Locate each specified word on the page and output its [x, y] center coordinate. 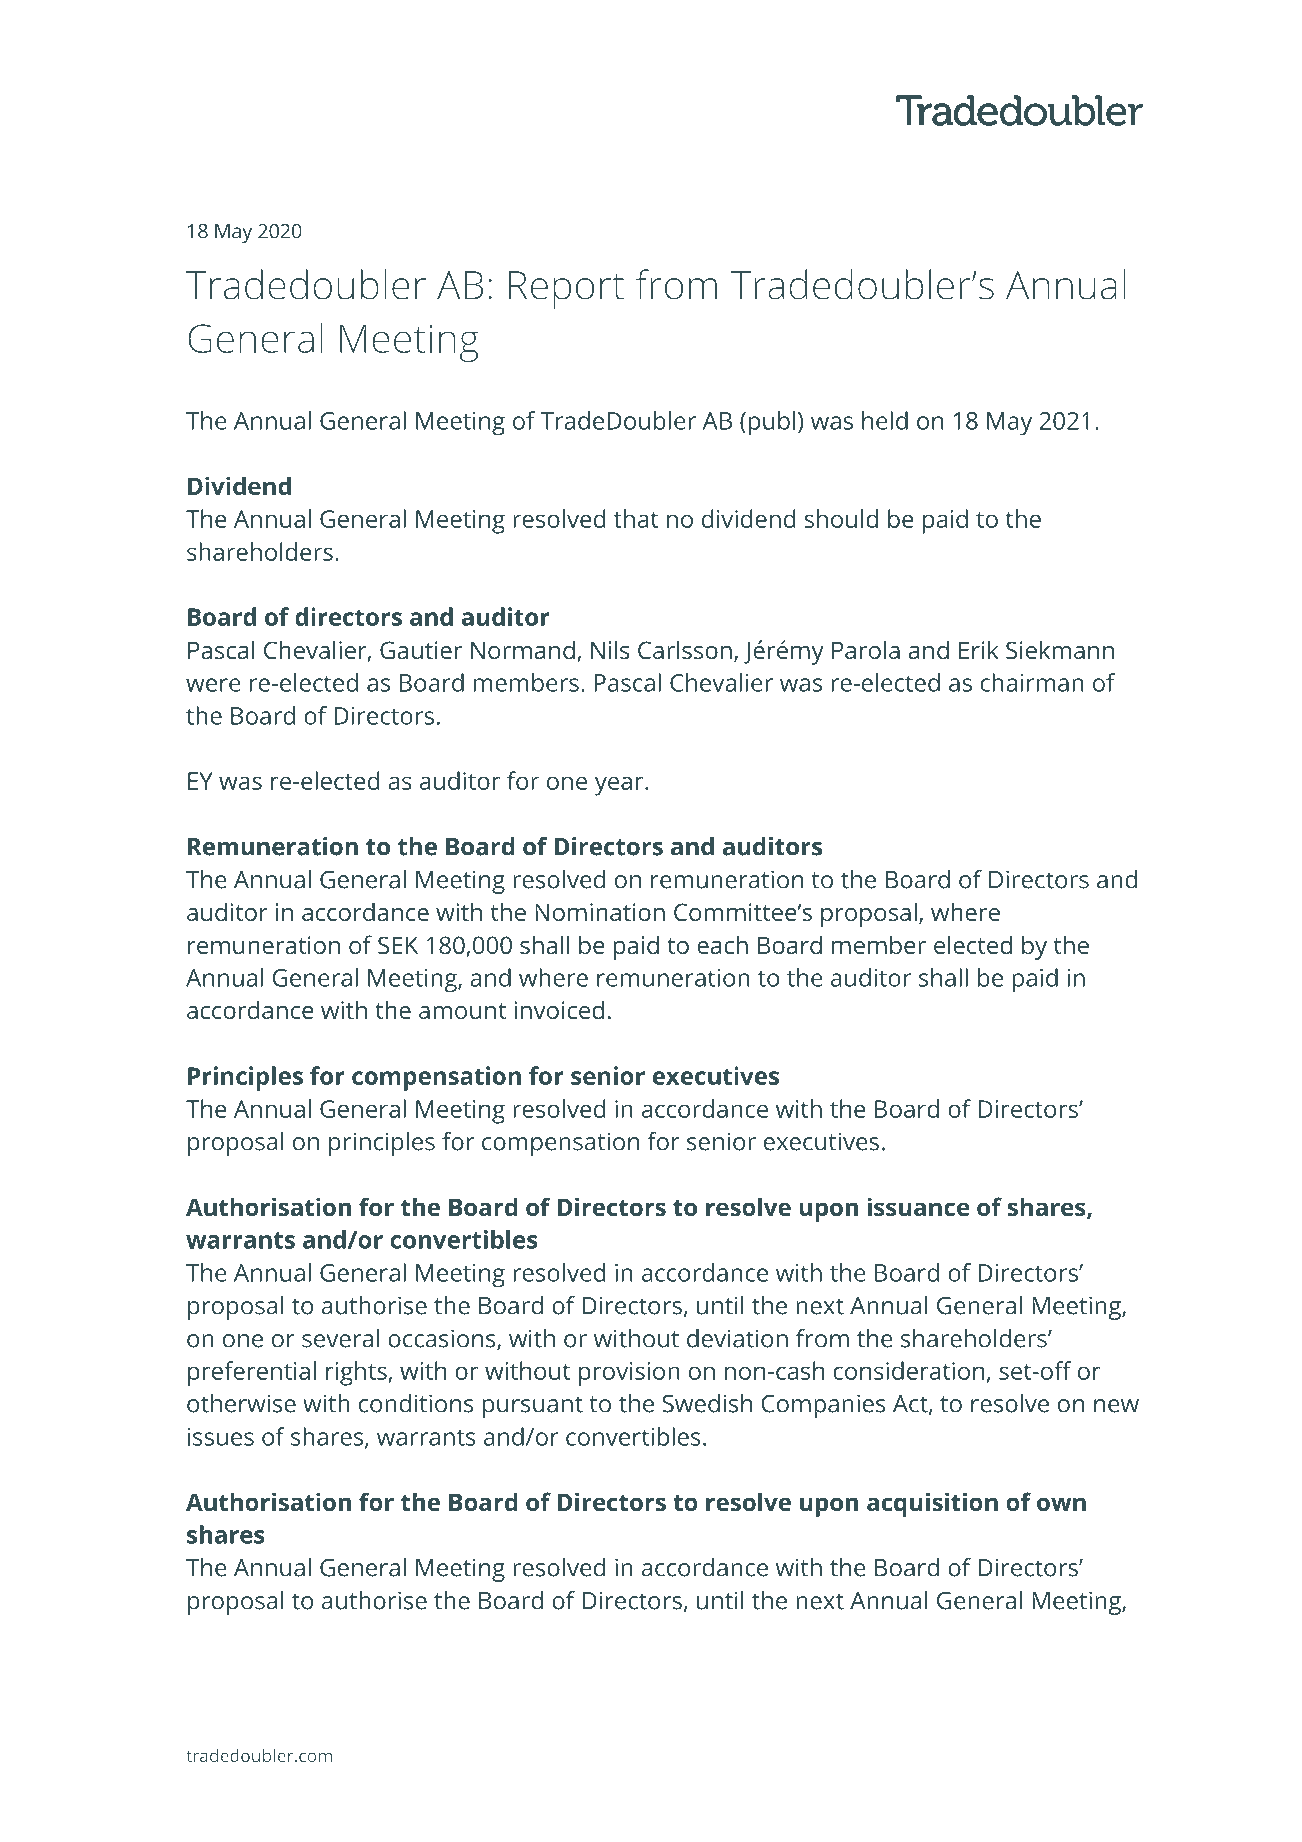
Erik [979, 649]
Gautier [421, 650]
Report [566, 290]
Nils [610, 649]
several [340, 1338]
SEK [398, 945]
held [885, 420]
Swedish [707, 1403]
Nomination [600, 912]
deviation [737, 1338]
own [1061, 1504]
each [722, 944]
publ [772, 423]
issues [221, 1437]
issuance [918, 1206]
